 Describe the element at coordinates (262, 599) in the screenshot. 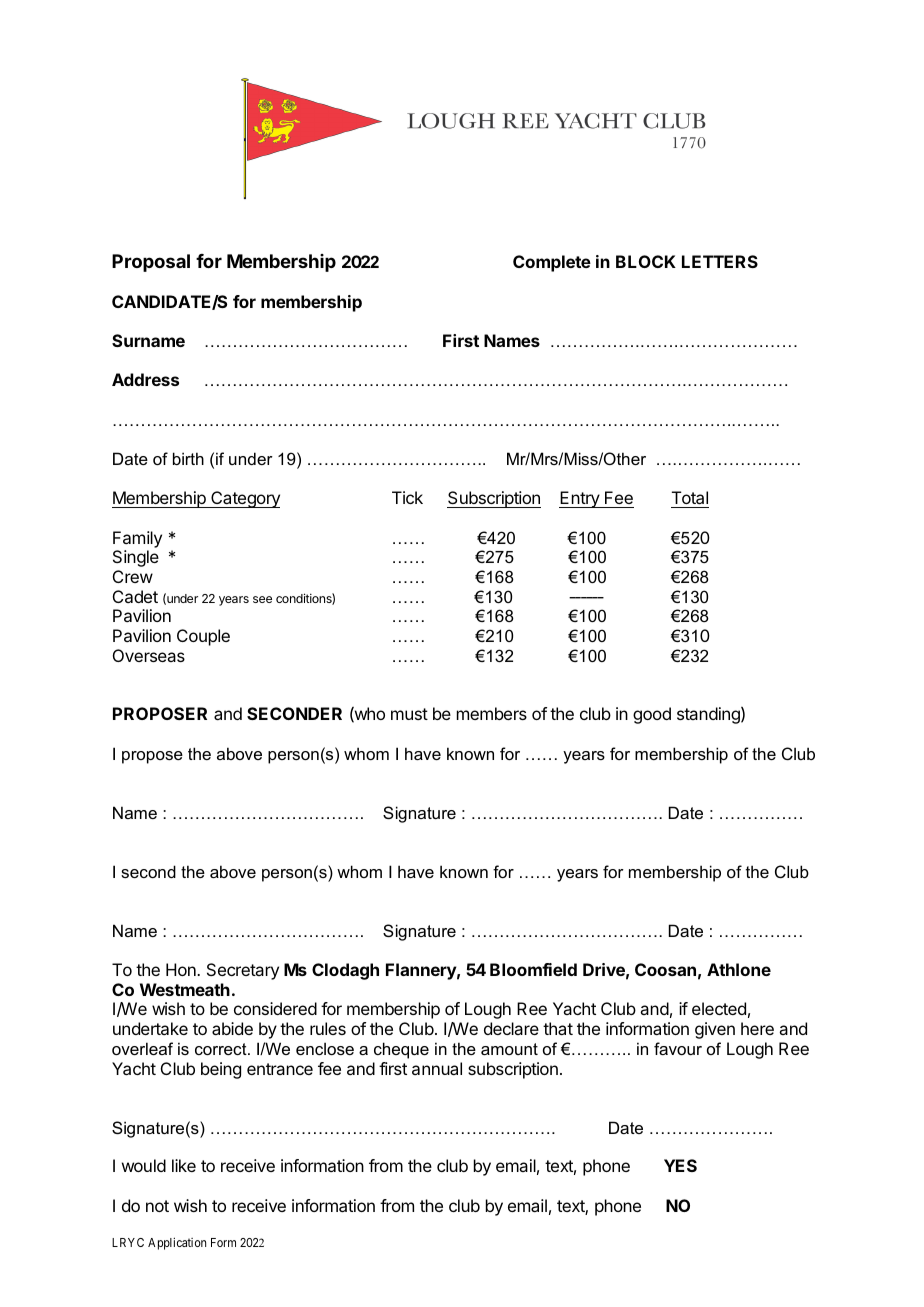

I see `see` at that location.
